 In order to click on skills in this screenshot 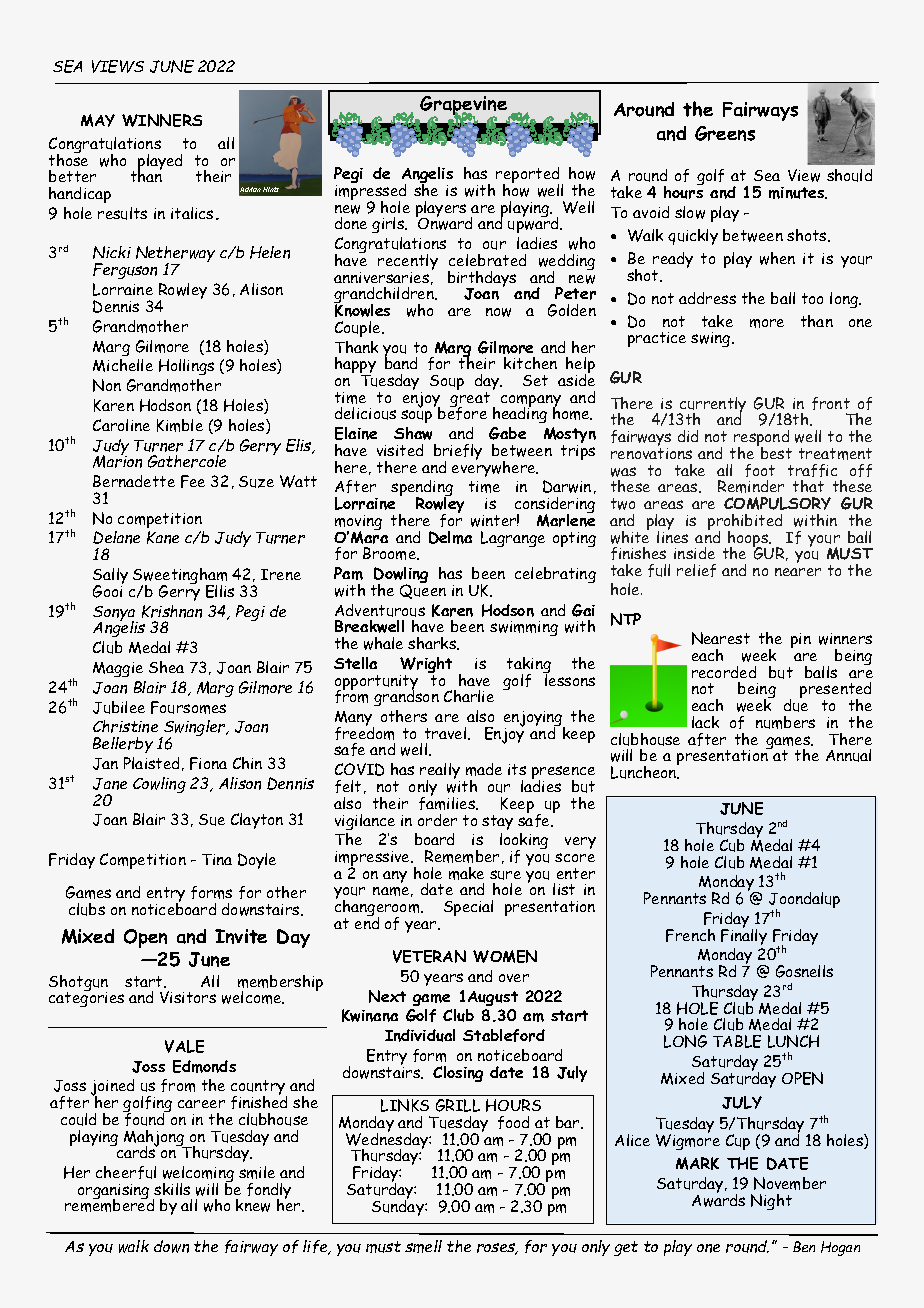, I will do `click(172, 1189)`.
